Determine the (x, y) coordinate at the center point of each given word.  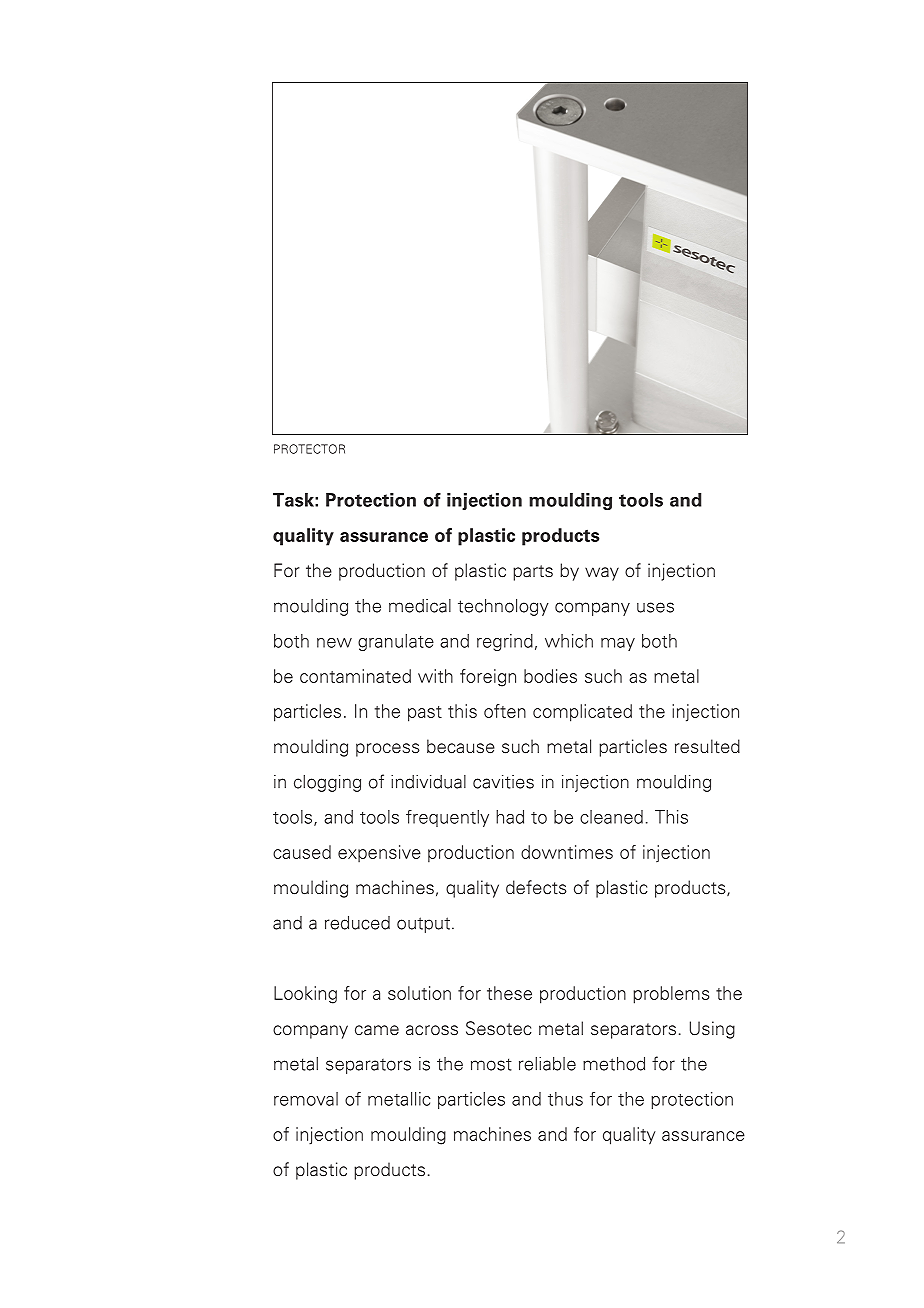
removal (306, 1099)
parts (533, 573)
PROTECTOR (309, 449)
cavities (503, 782)
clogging (327, 783)
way (602, 574)
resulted (707, 746)
